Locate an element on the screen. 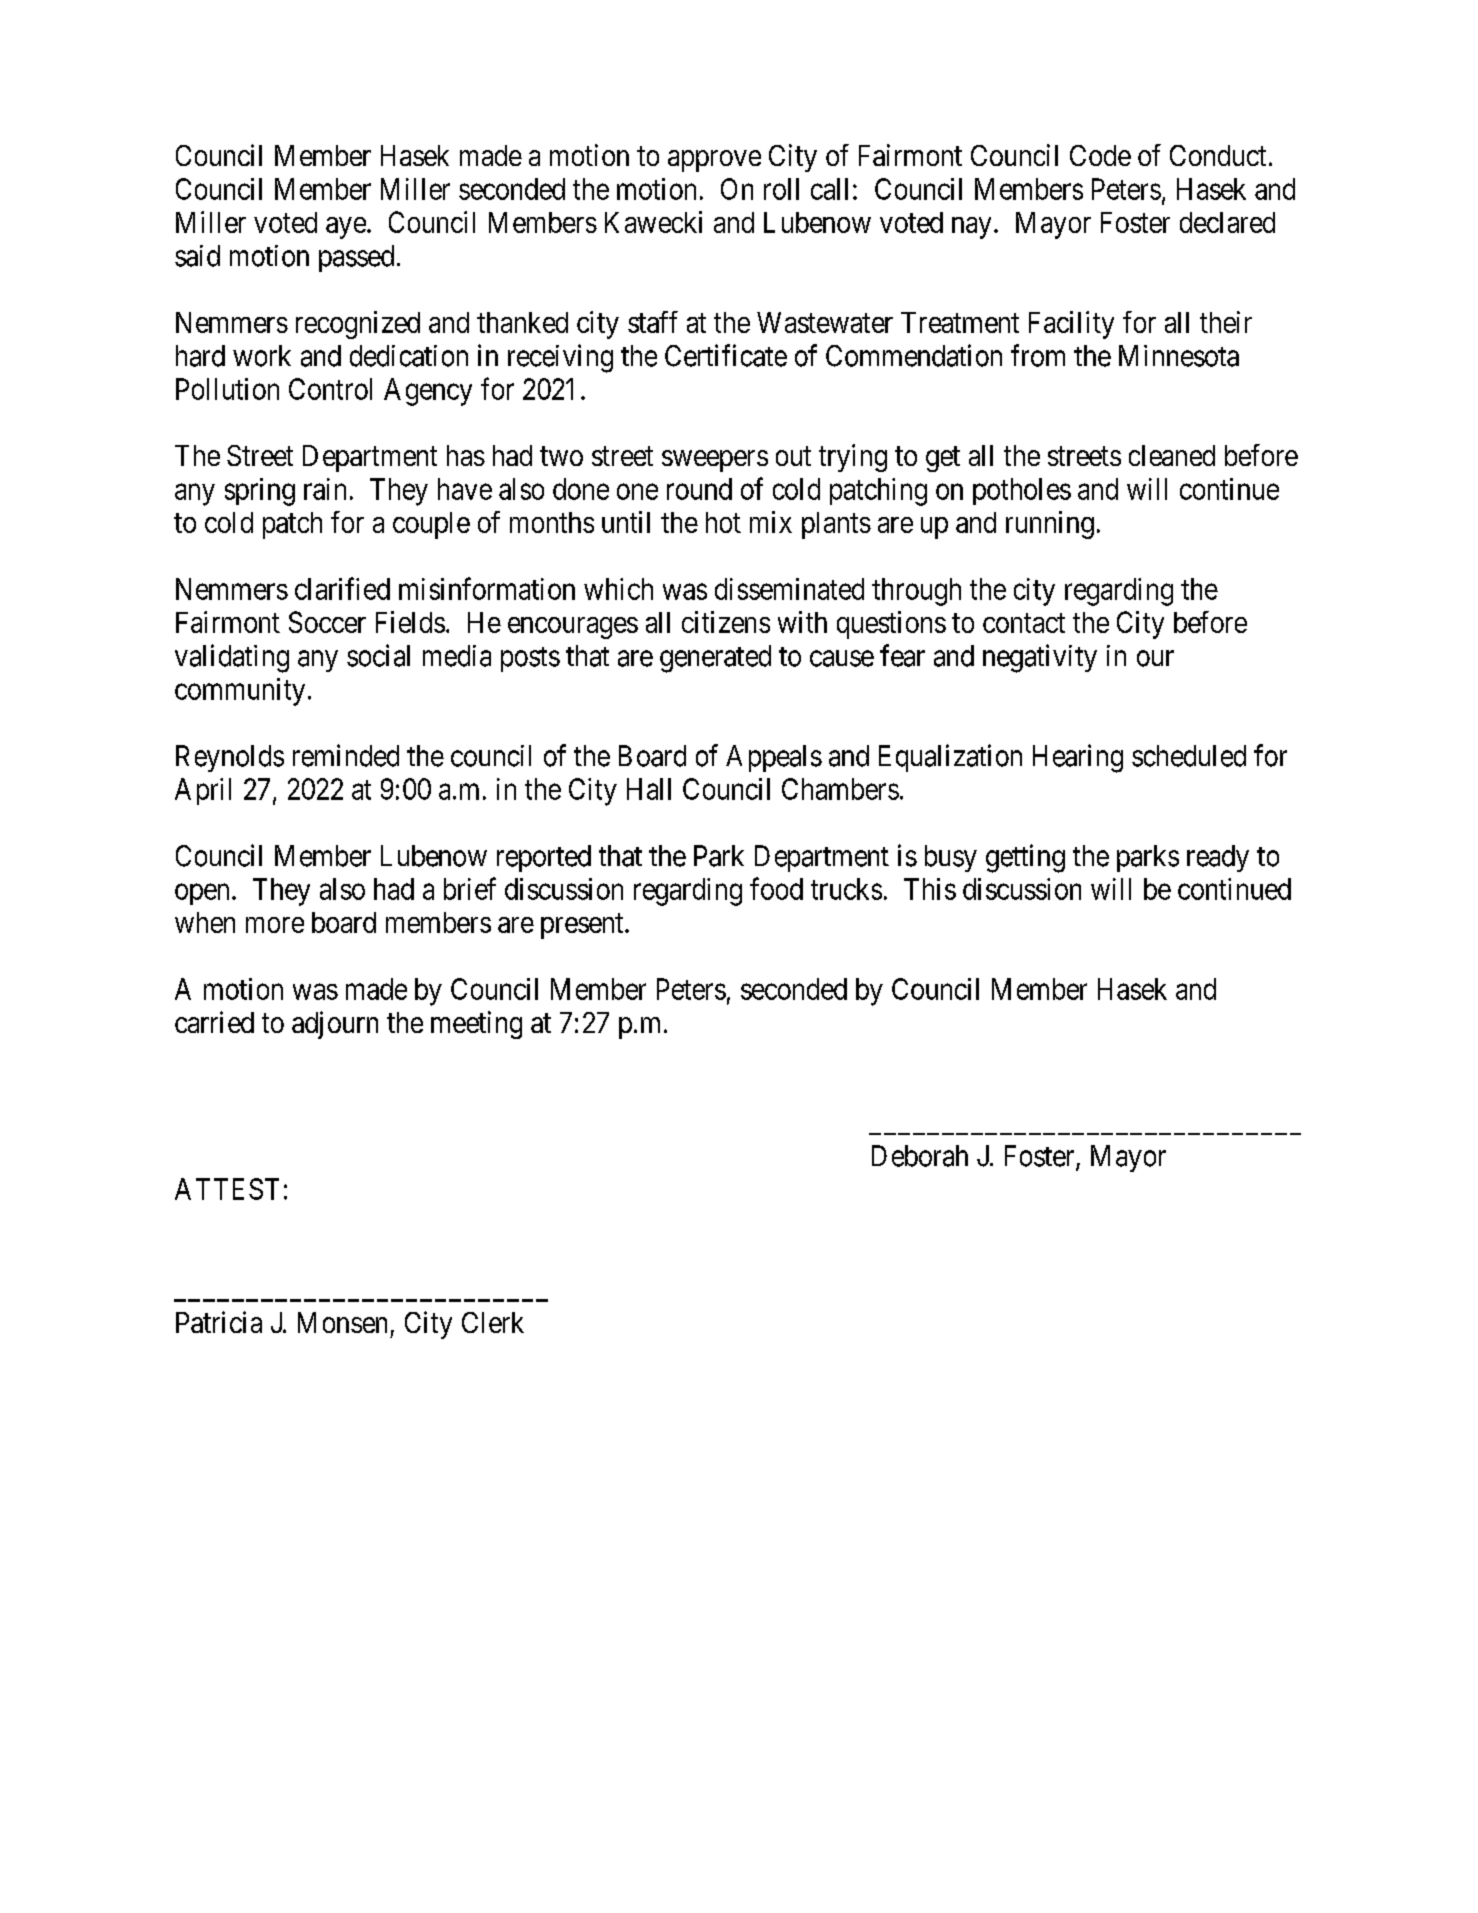  running is located at coordinates (1050, 525).
